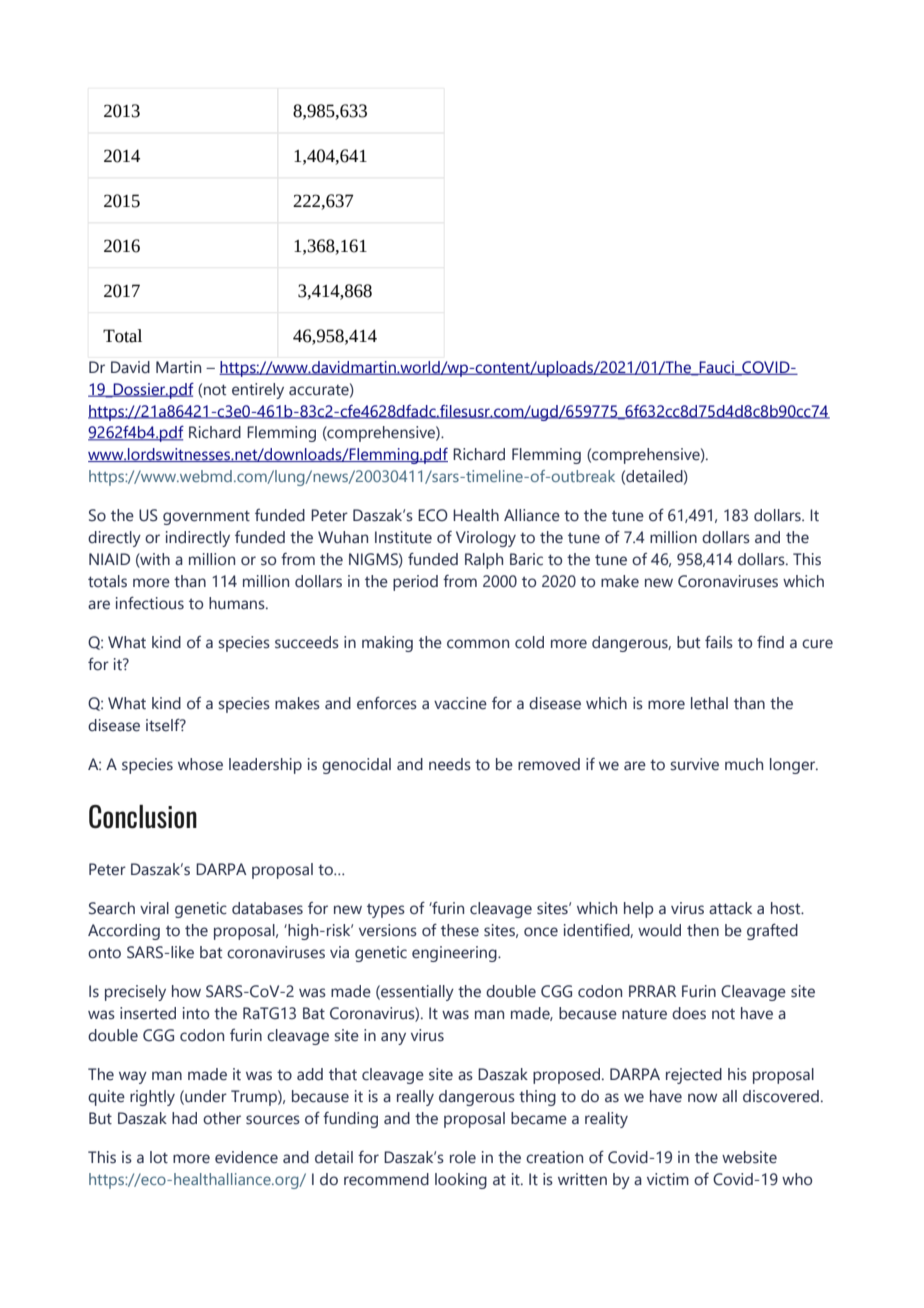 The width and height of the page is (924, 1308). I want to click on attack, so click(730, 908).
